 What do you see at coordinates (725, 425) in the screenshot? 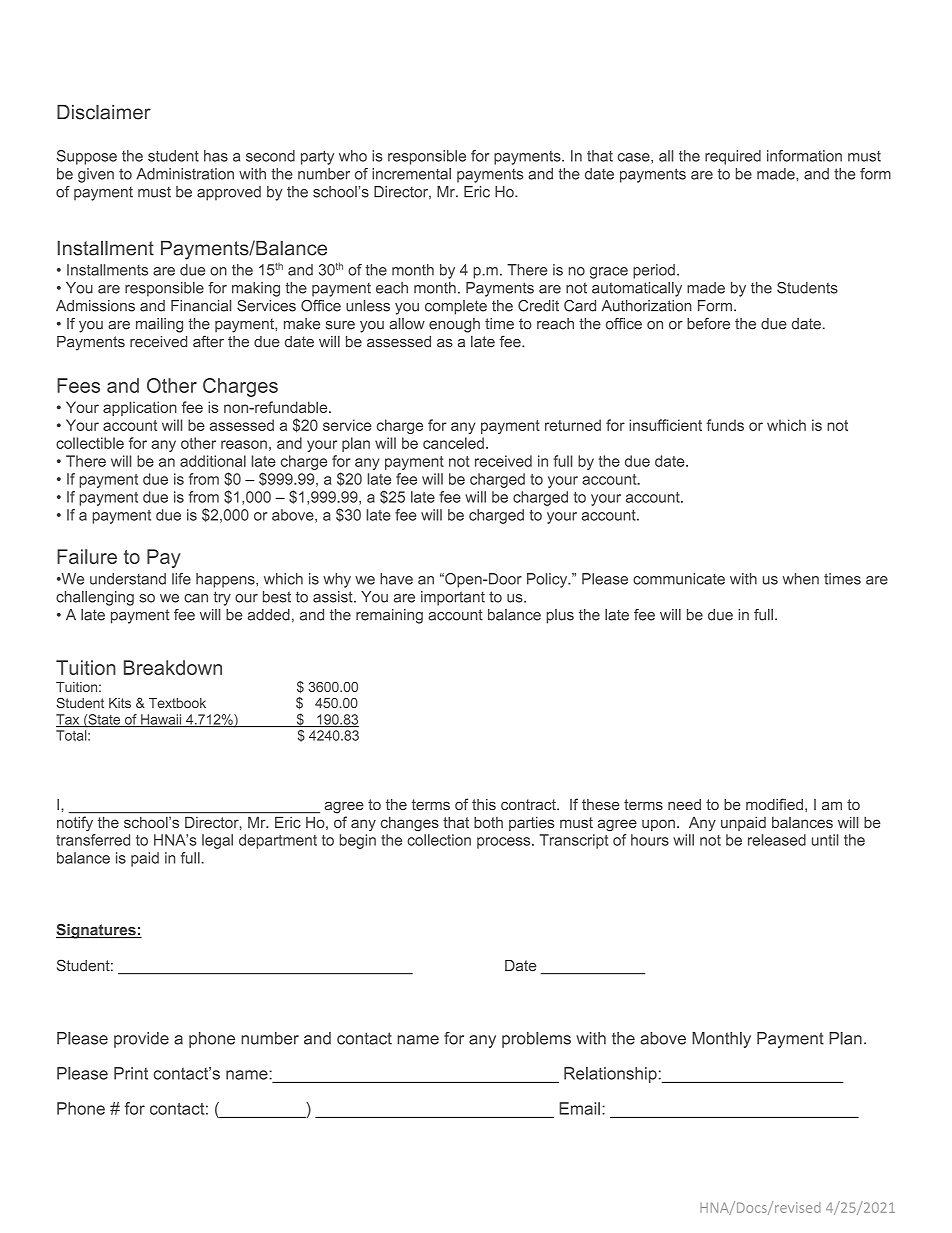
I see `funds` at bounding box center [725, 425].
